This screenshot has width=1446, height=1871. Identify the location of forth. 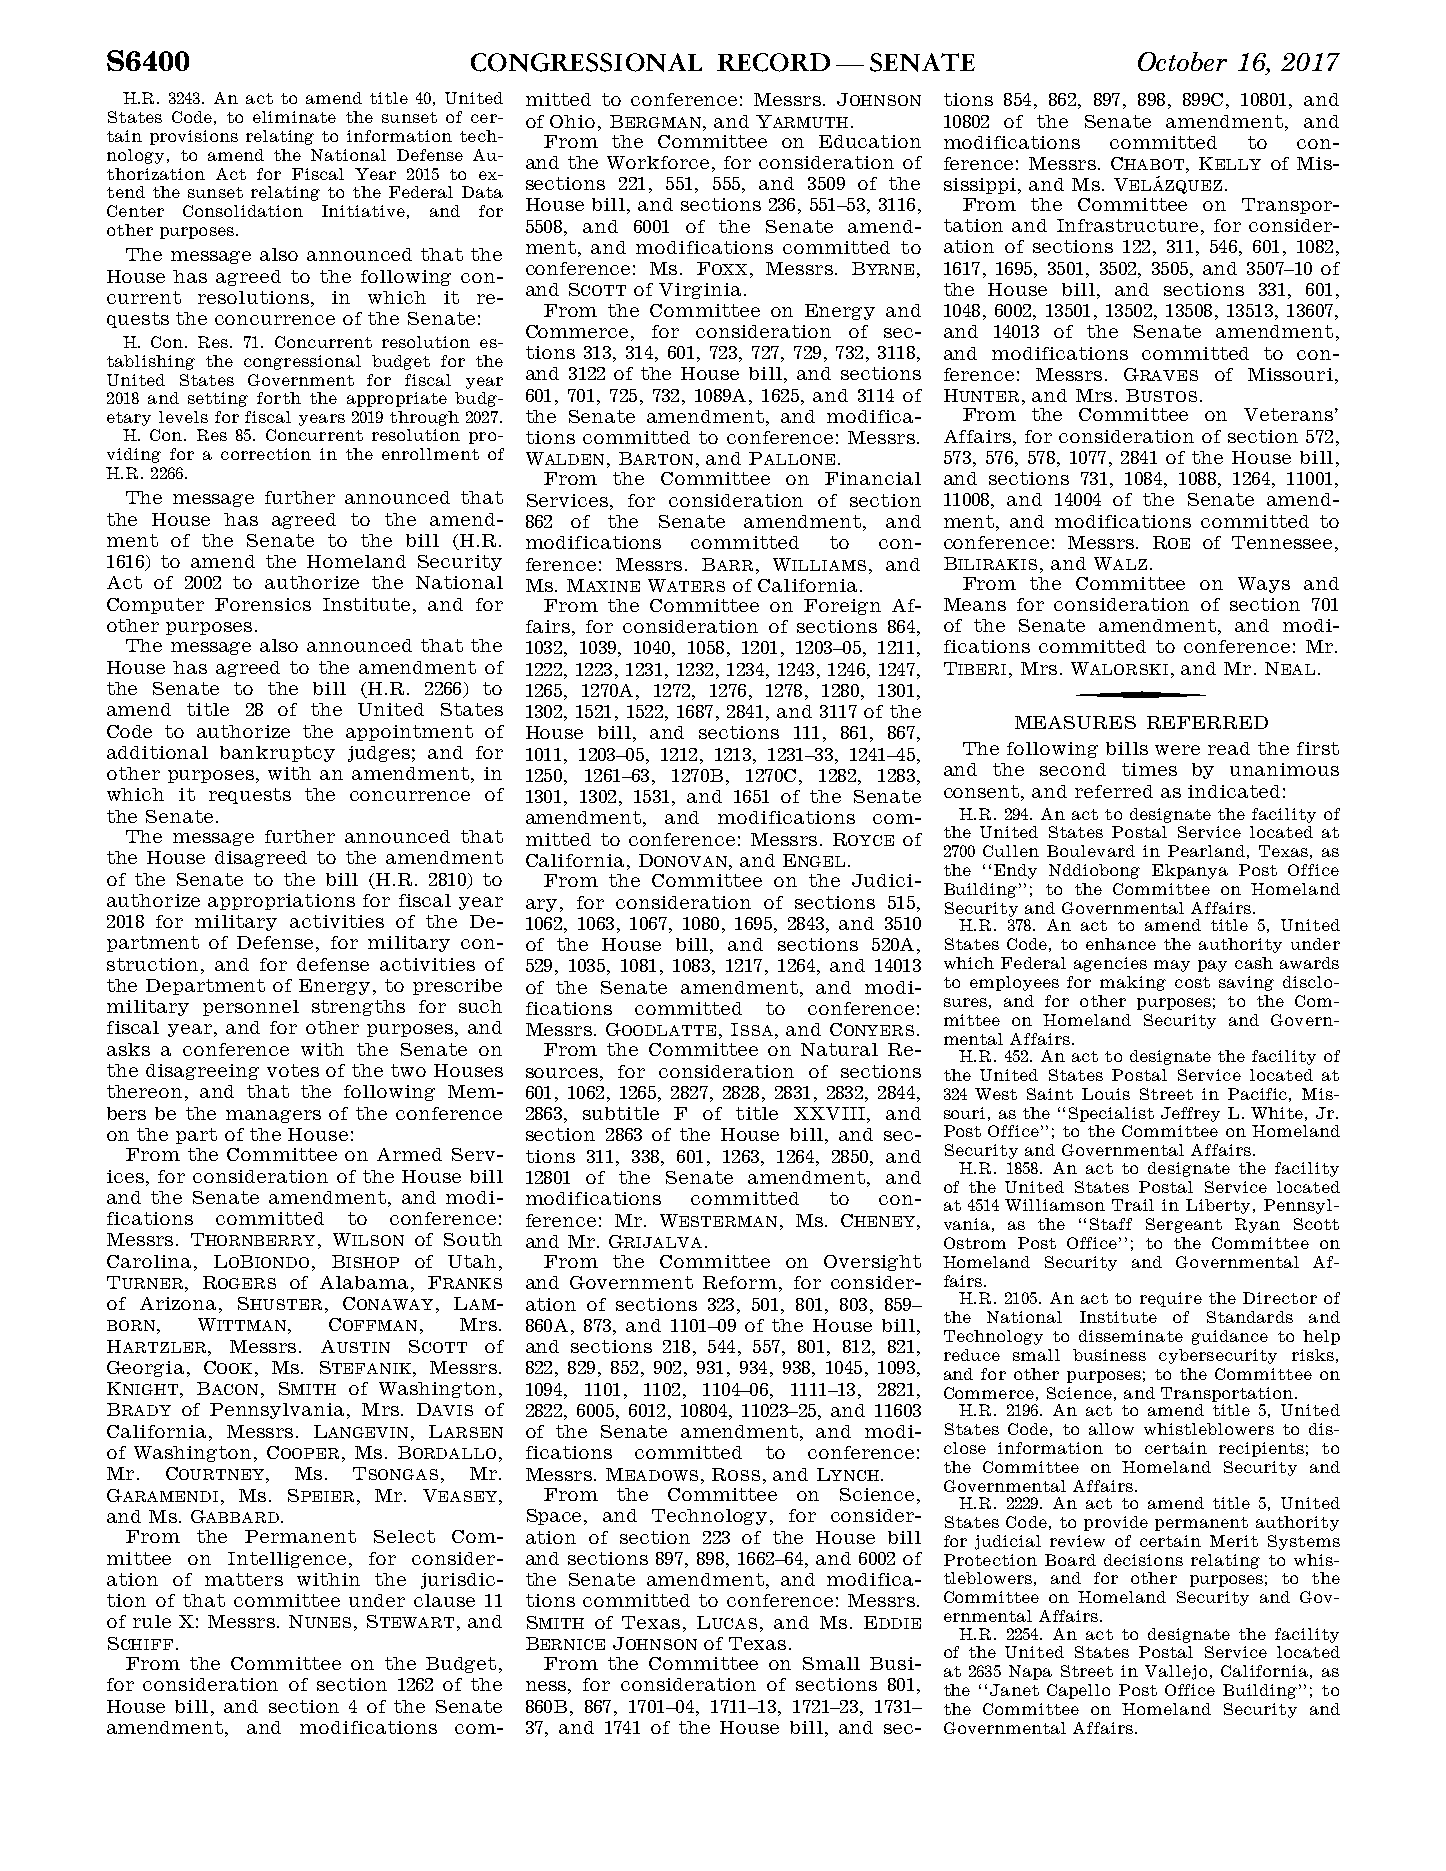
(279, 398).
